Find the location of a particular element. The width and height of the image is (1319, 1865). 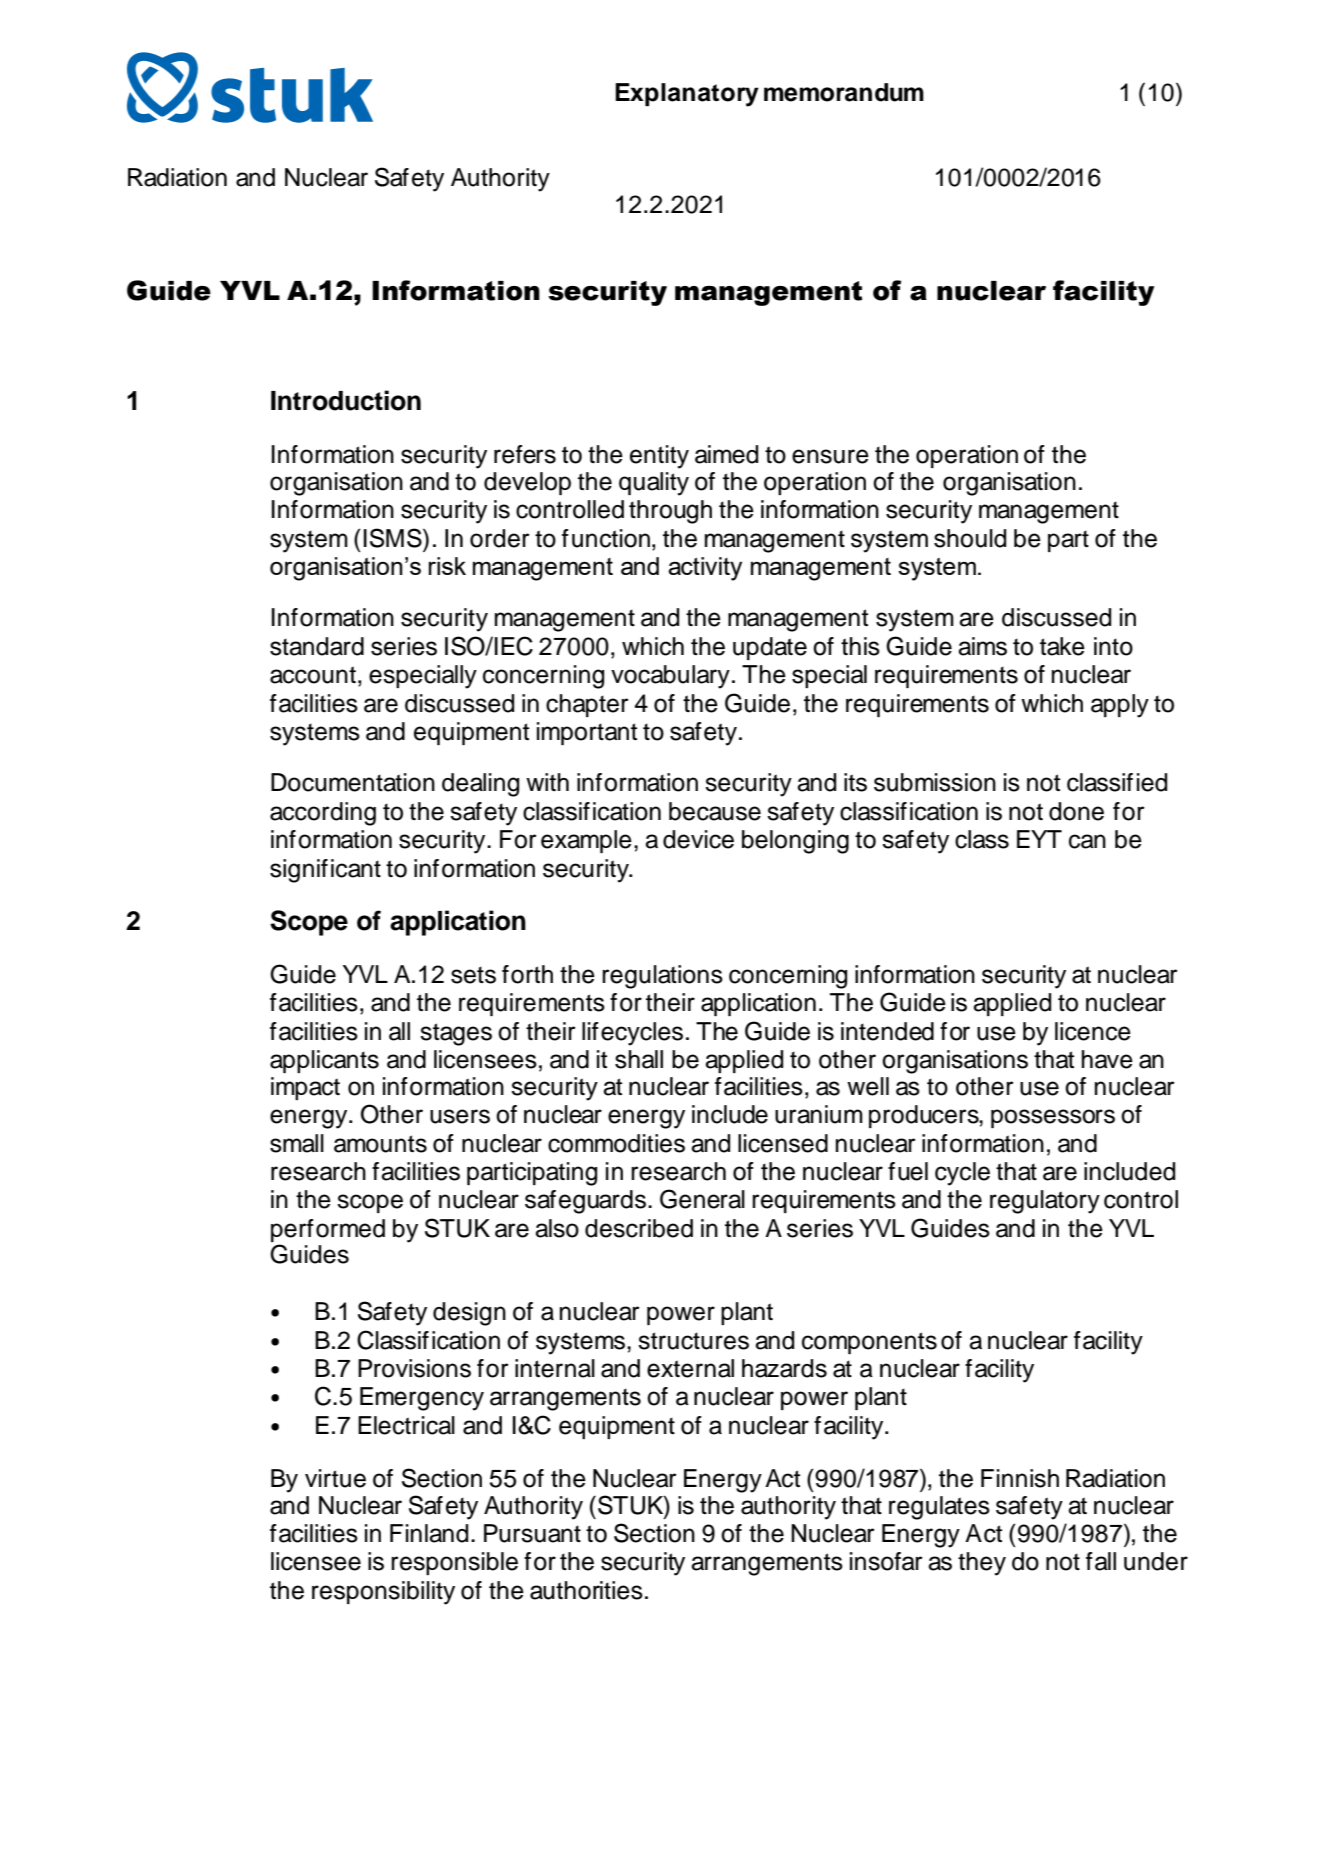

ensure is located at coordinates (830, 456).
